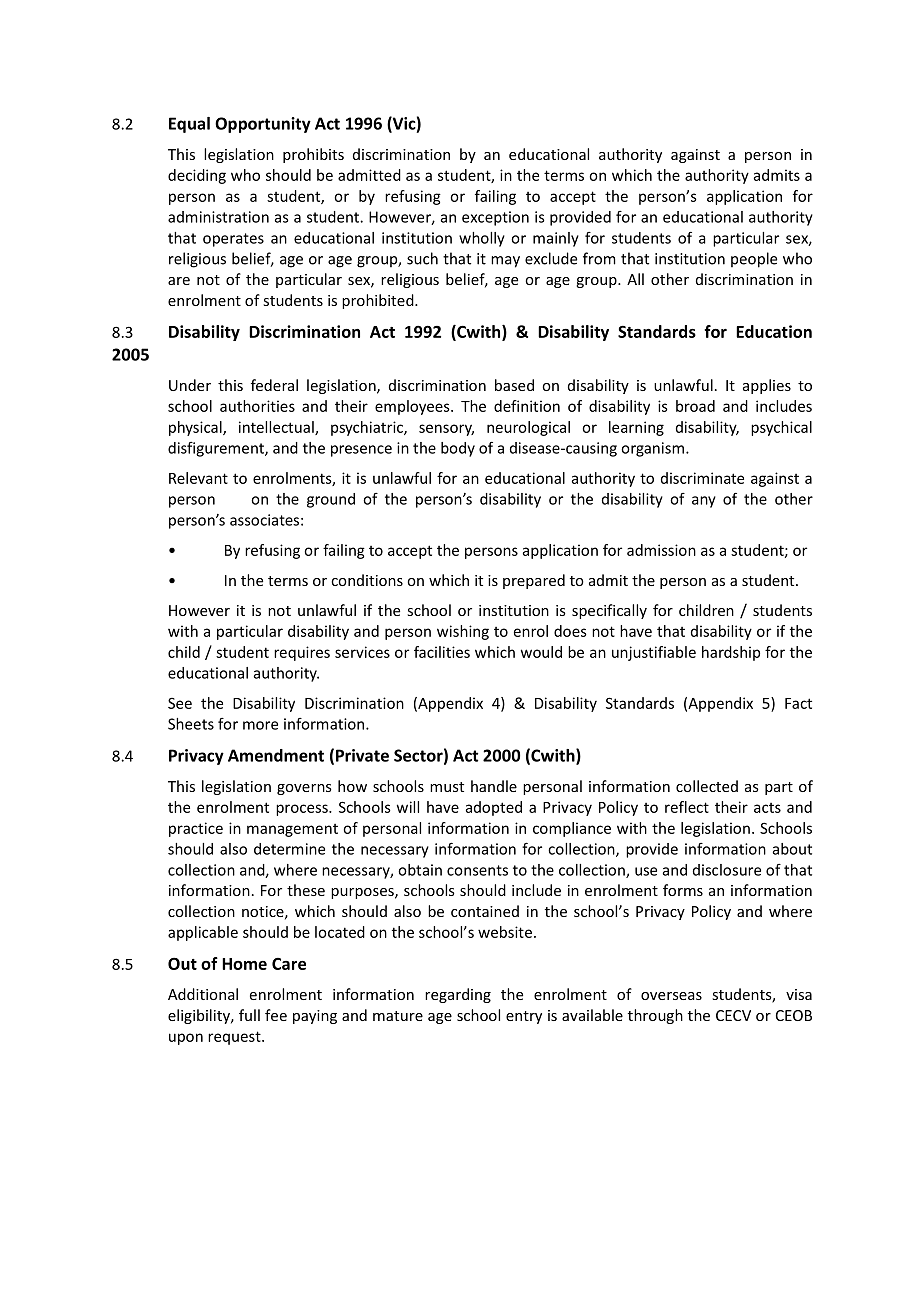 This page has width=924, height=1308. Describe the element at coordinates (263, 125) in the page. I see `Opportunity` at that location.
